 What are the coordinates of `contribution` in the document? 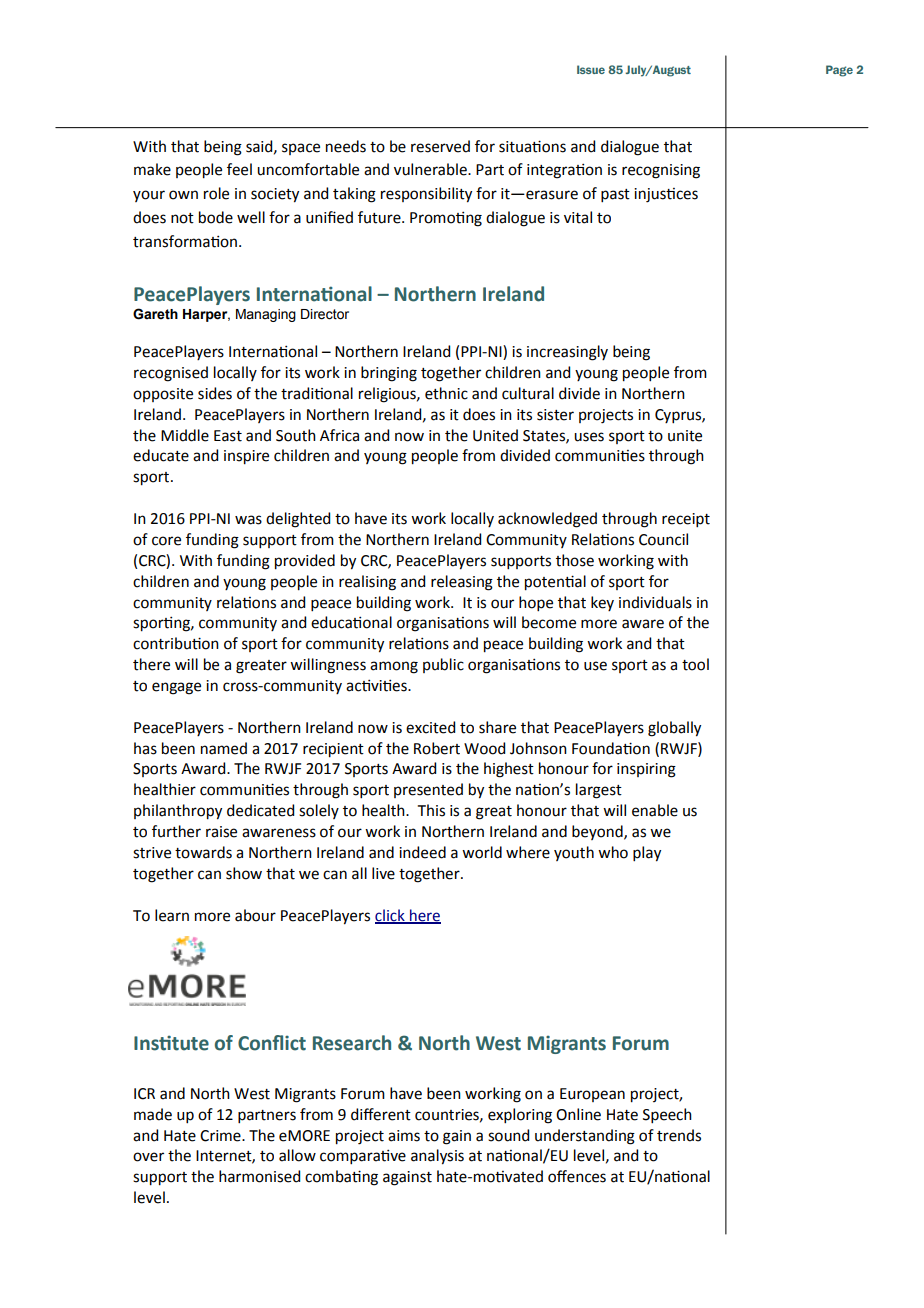 It's located at (176, 643).
